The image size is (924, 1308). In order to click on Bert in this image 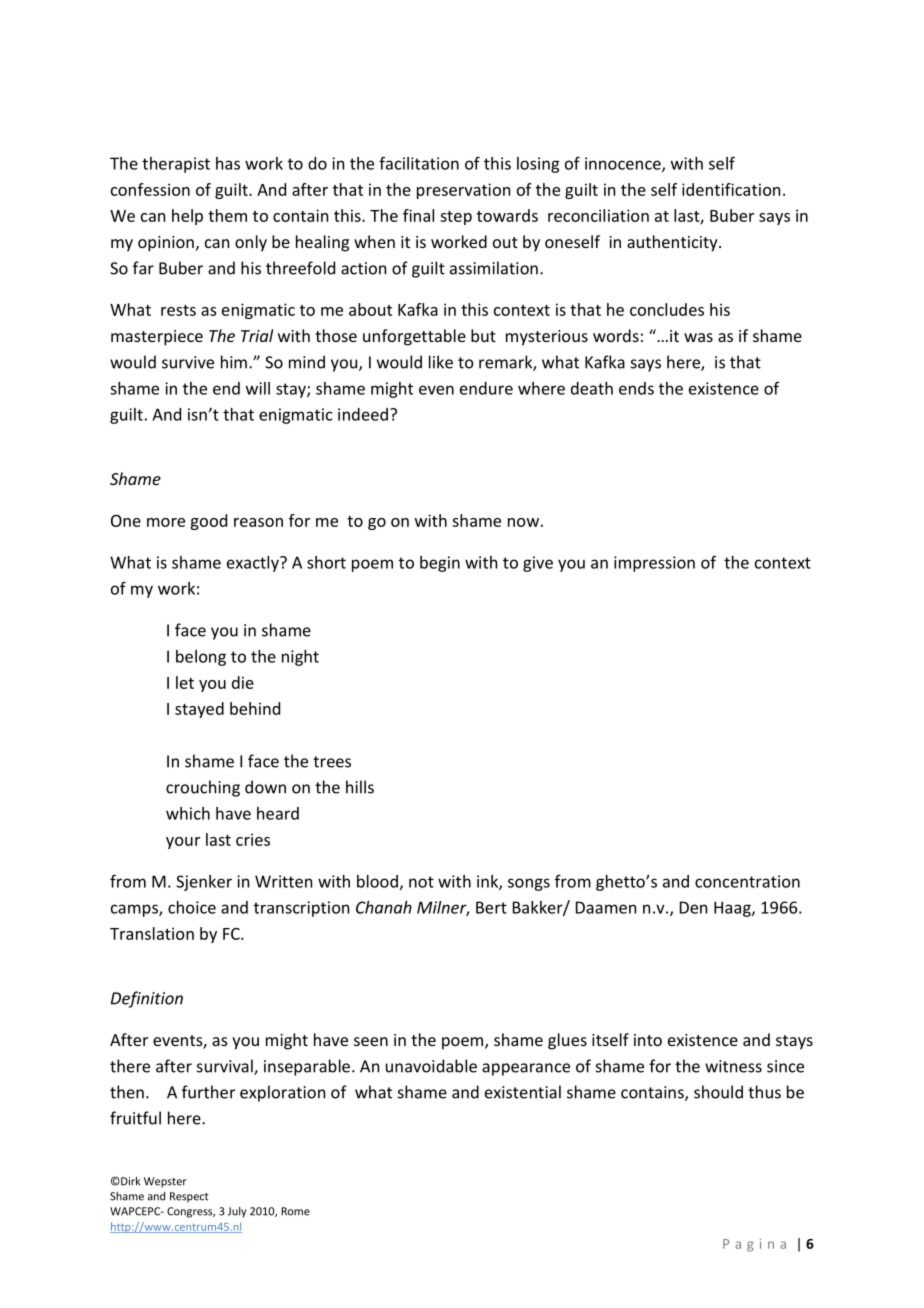, I will do `click(491, 907)`.
